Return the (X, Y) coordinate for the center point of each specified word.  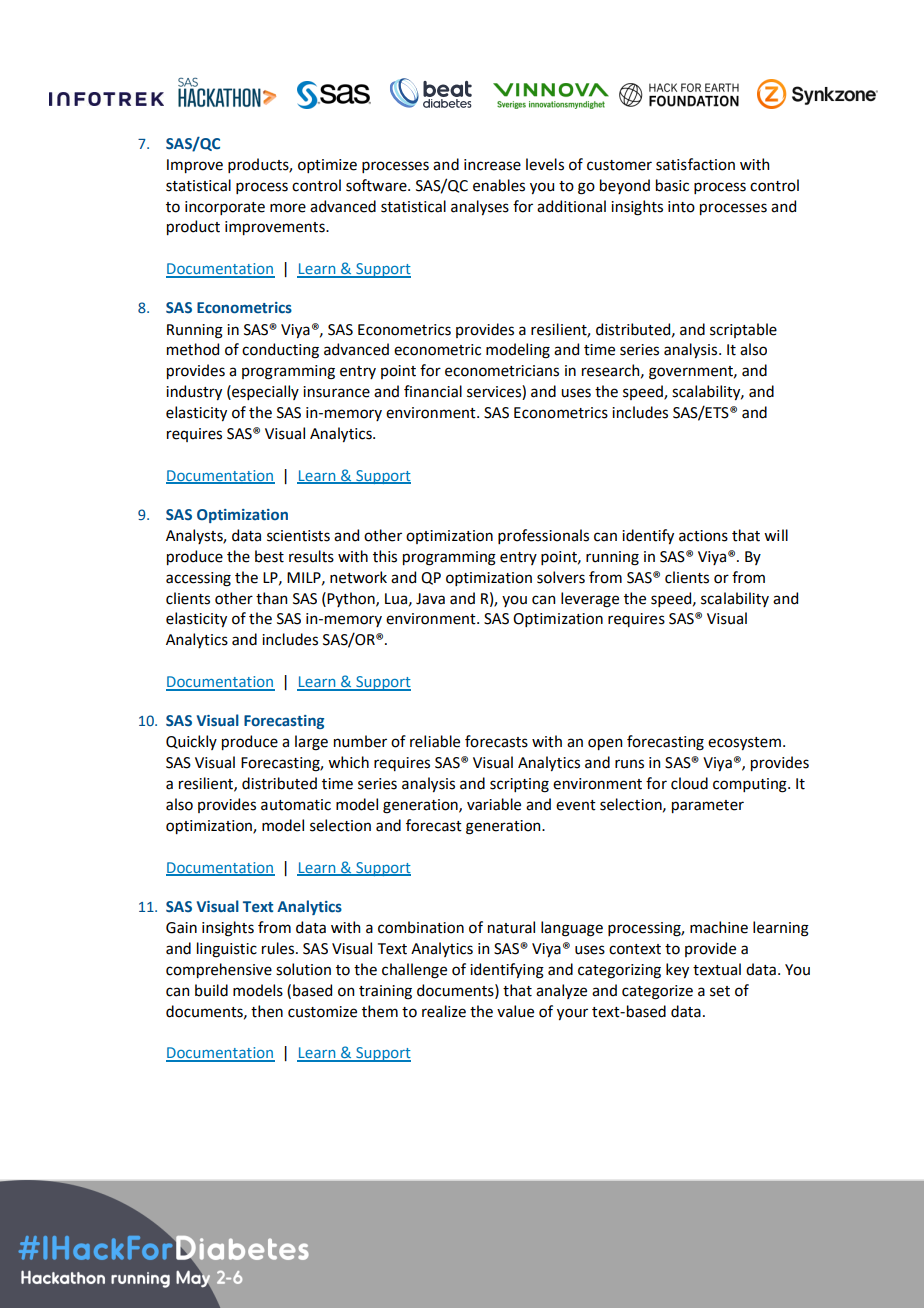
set (720, 991)
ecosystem (744, 743)
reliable (435, 741)
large (311, 743)
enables (499, 185)
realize (444, 1011)
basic (672, 185)
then (267, 1011)
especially (264, 392)
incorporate (225, 208)
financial (433, 391)
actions (703, 536)
